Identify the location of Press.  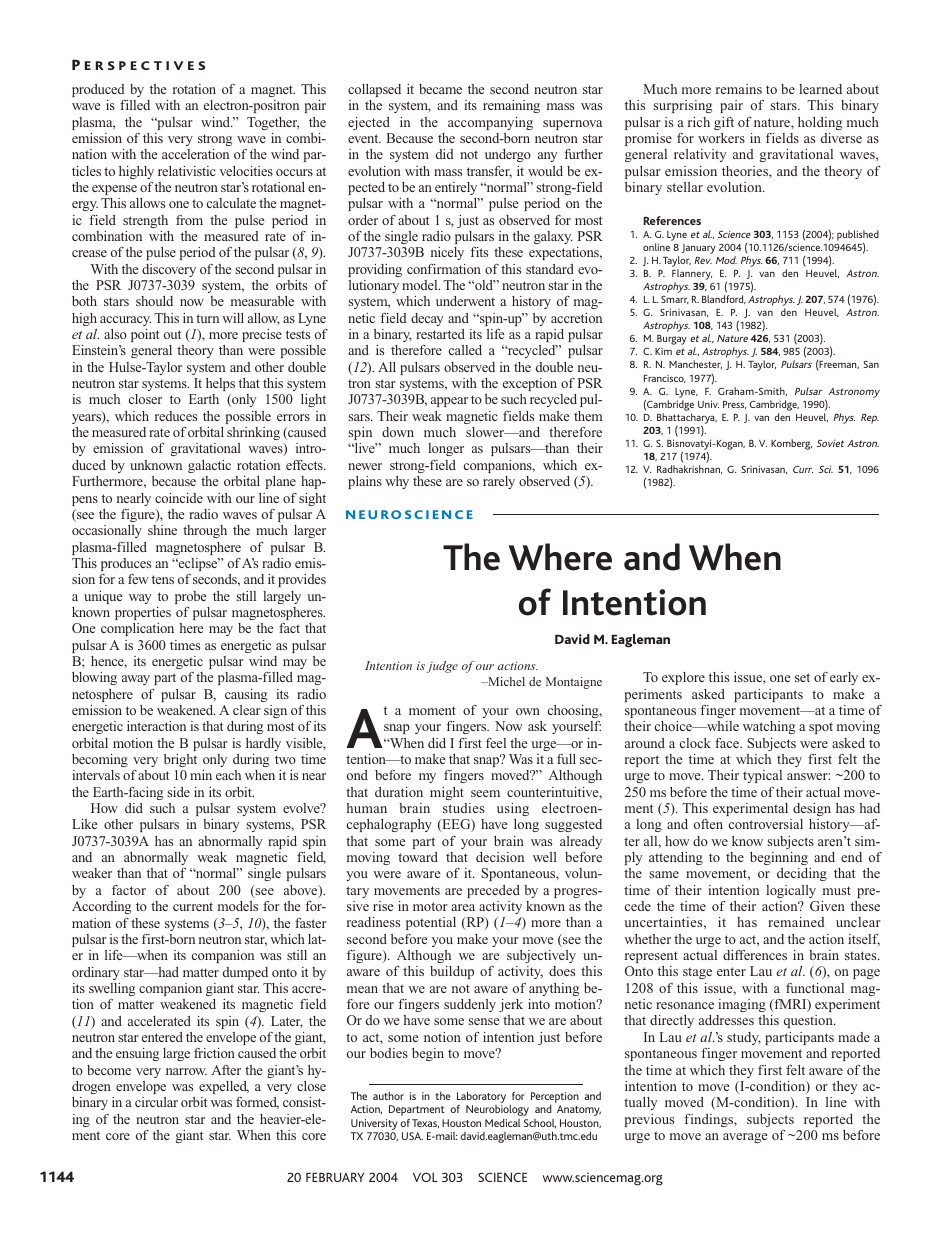
(734, 405).
